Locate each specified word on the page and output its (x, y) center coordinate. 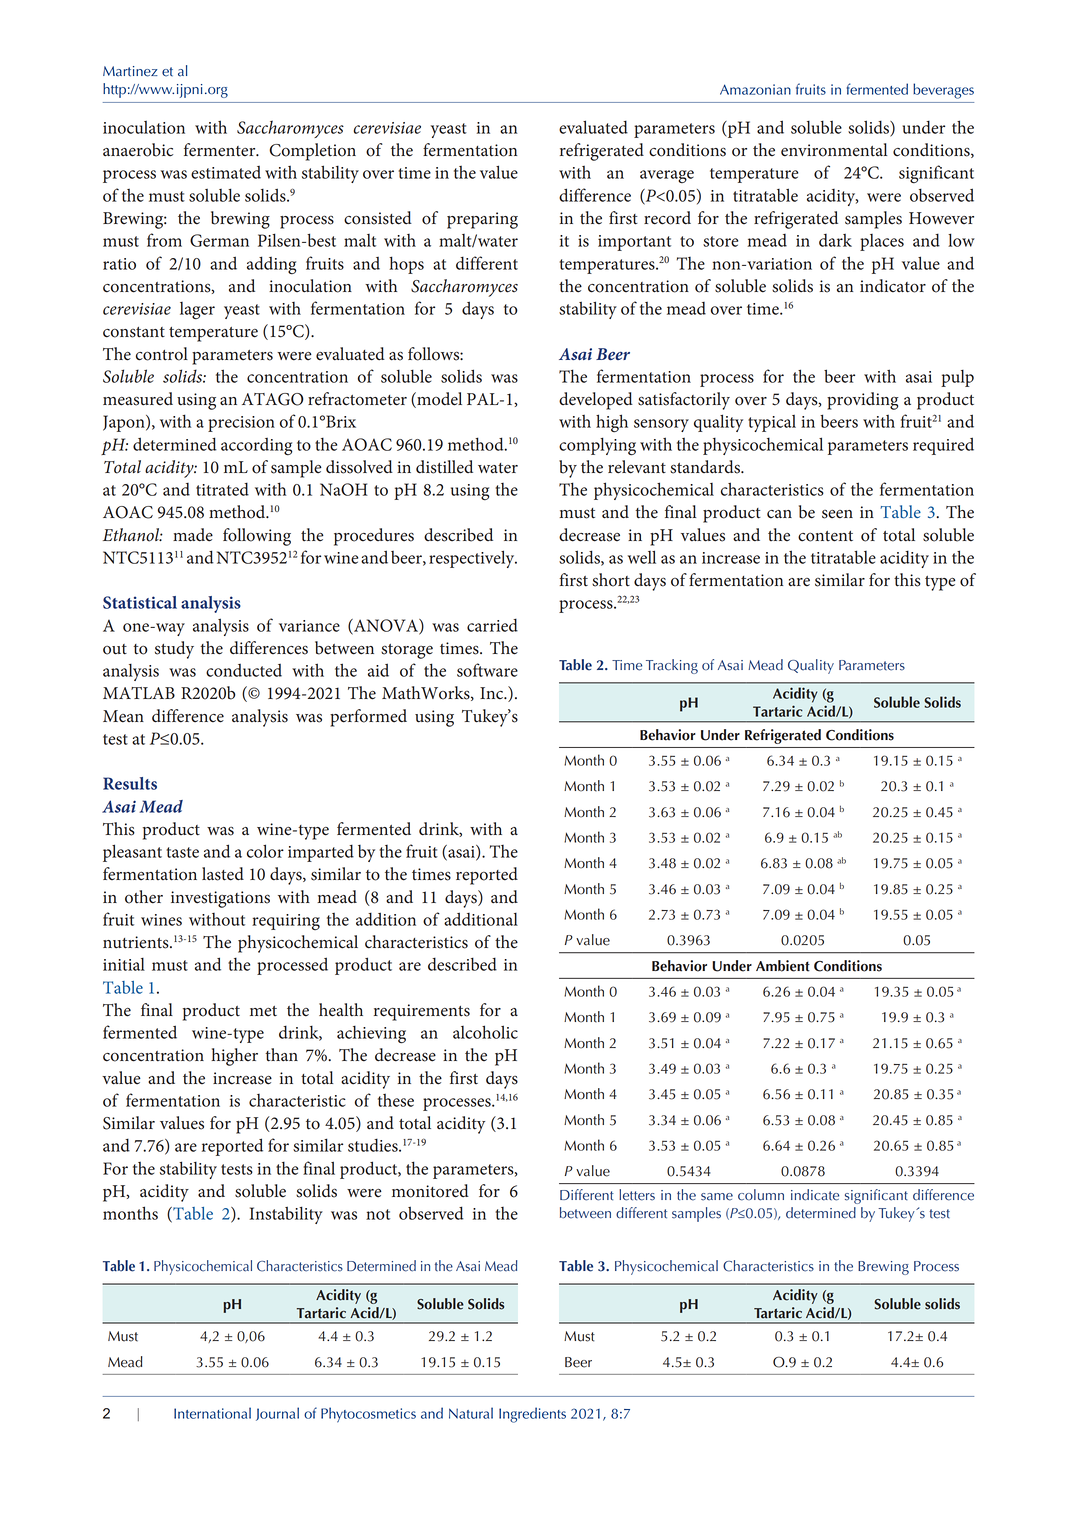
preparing (482, 220)
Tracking (672, 666)
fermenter (221, 150)
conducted (244, 670)
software (487, 670)
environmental (834, 150)
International (212, 1413)
